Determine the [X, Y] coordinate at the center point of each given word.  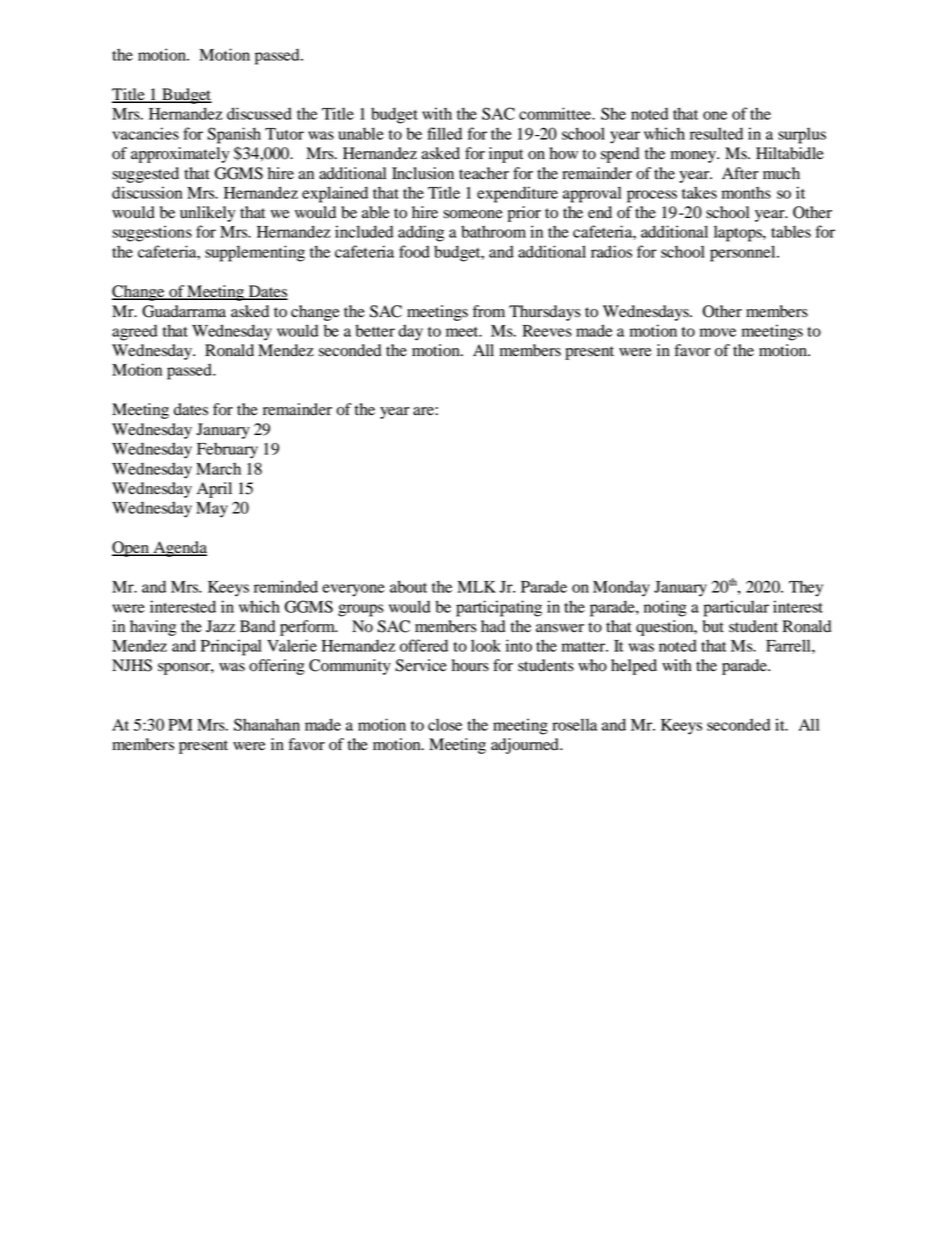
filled [444, 133]
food [414, 251]
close [445, 725]
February [227, 451]
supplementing [255, 253]
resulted [716, 133]
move [718, 332]
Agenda [179, 549]
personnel [744, 253]
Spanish [234, 135]
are [424, 411]
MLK [476, 587]
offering [277, 667]
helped [634, 667]
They [806, 588]
